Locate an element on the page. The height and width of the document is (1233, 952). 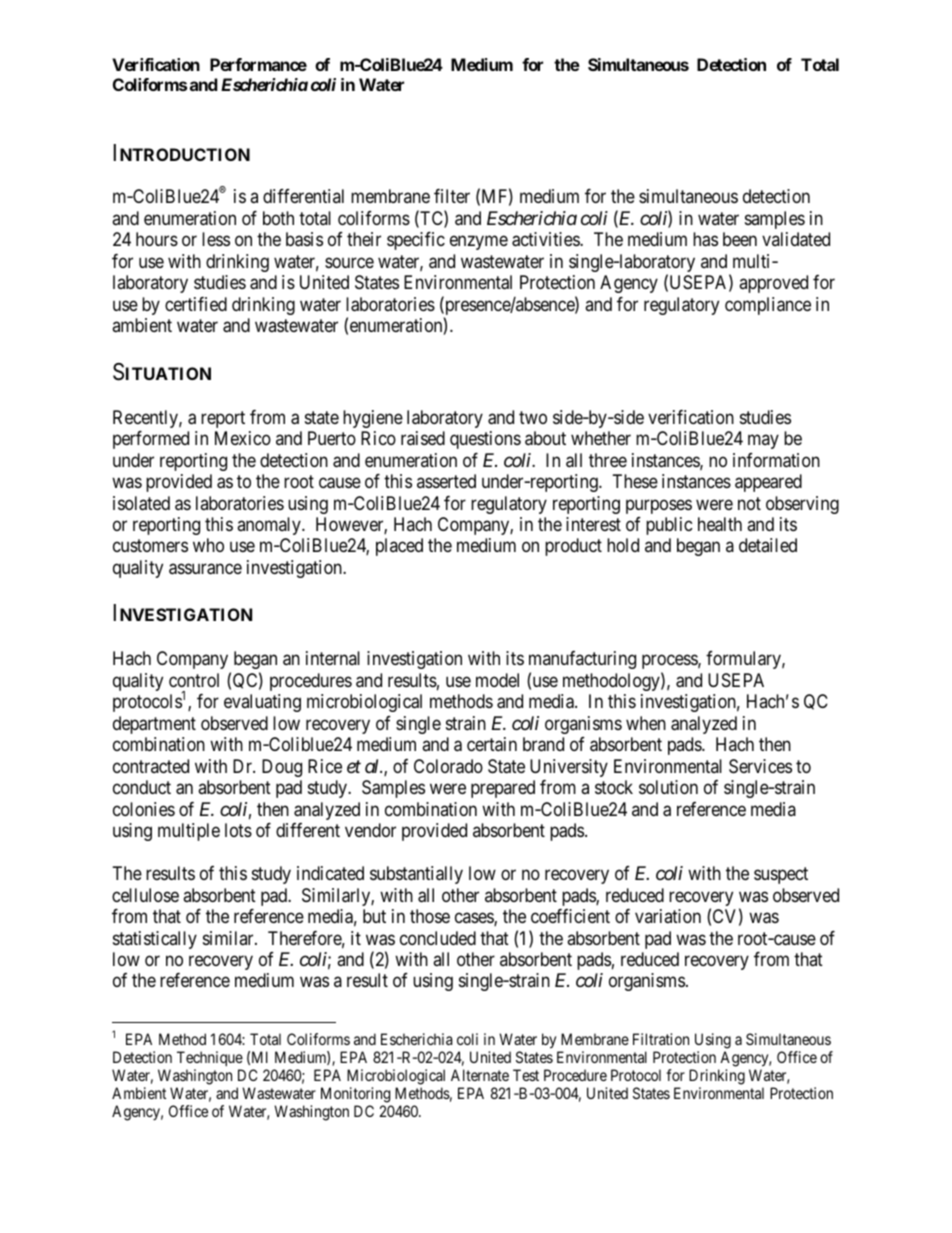
control is located at coordinates (194, 680).
